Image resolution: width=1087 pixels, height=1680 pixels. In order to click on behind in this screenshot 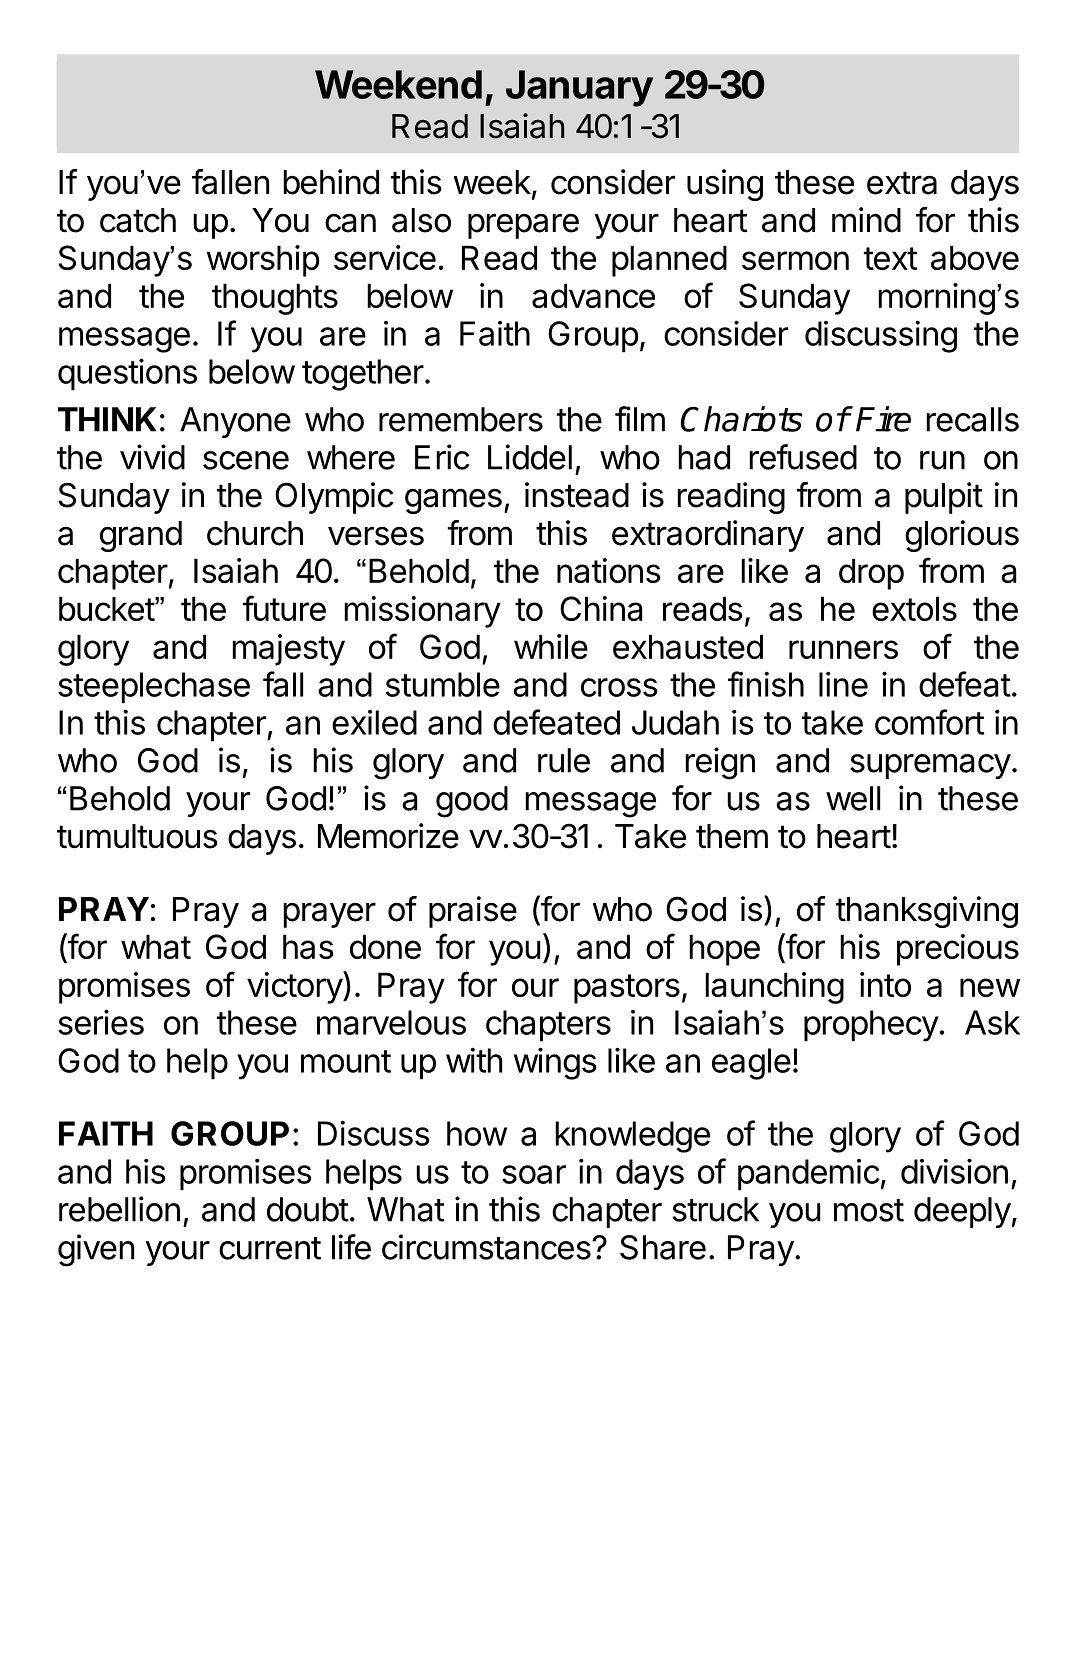, I will do `click(331, 182)`.
